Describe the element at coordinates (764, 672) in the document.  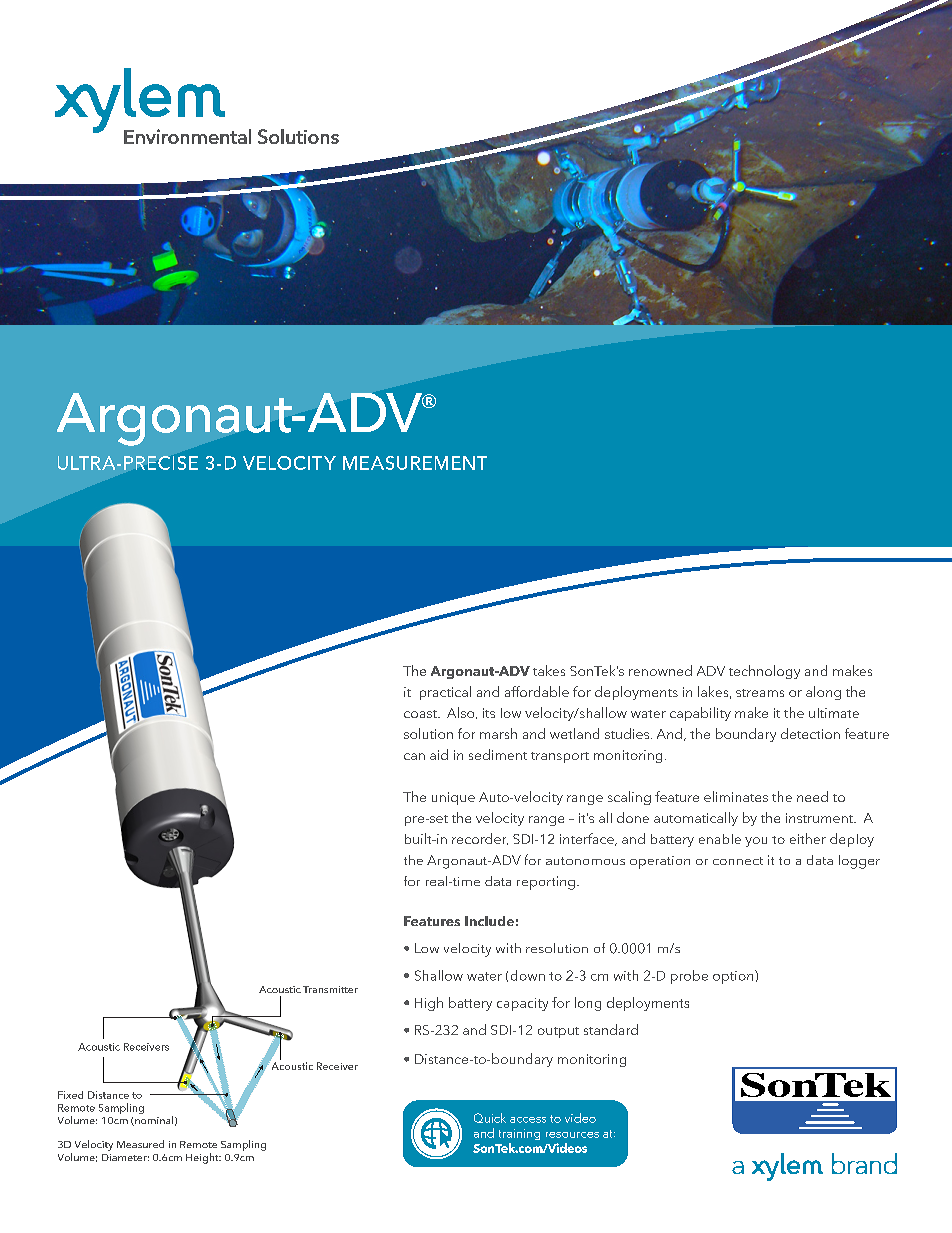
I see `technology` at that location.
